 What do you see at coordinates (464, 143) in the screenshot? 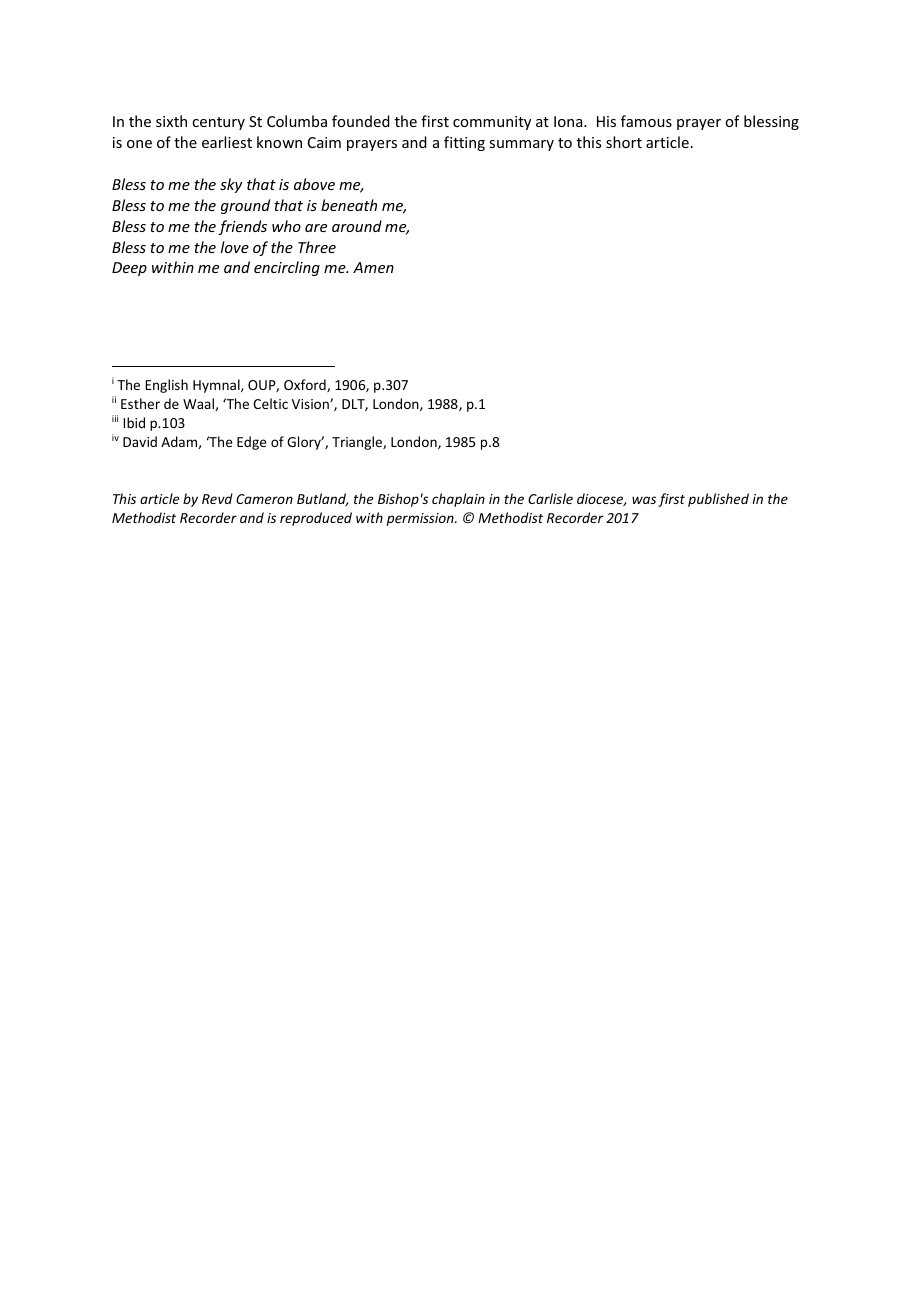
I see `fitting` at bounding box center [464, 143].
